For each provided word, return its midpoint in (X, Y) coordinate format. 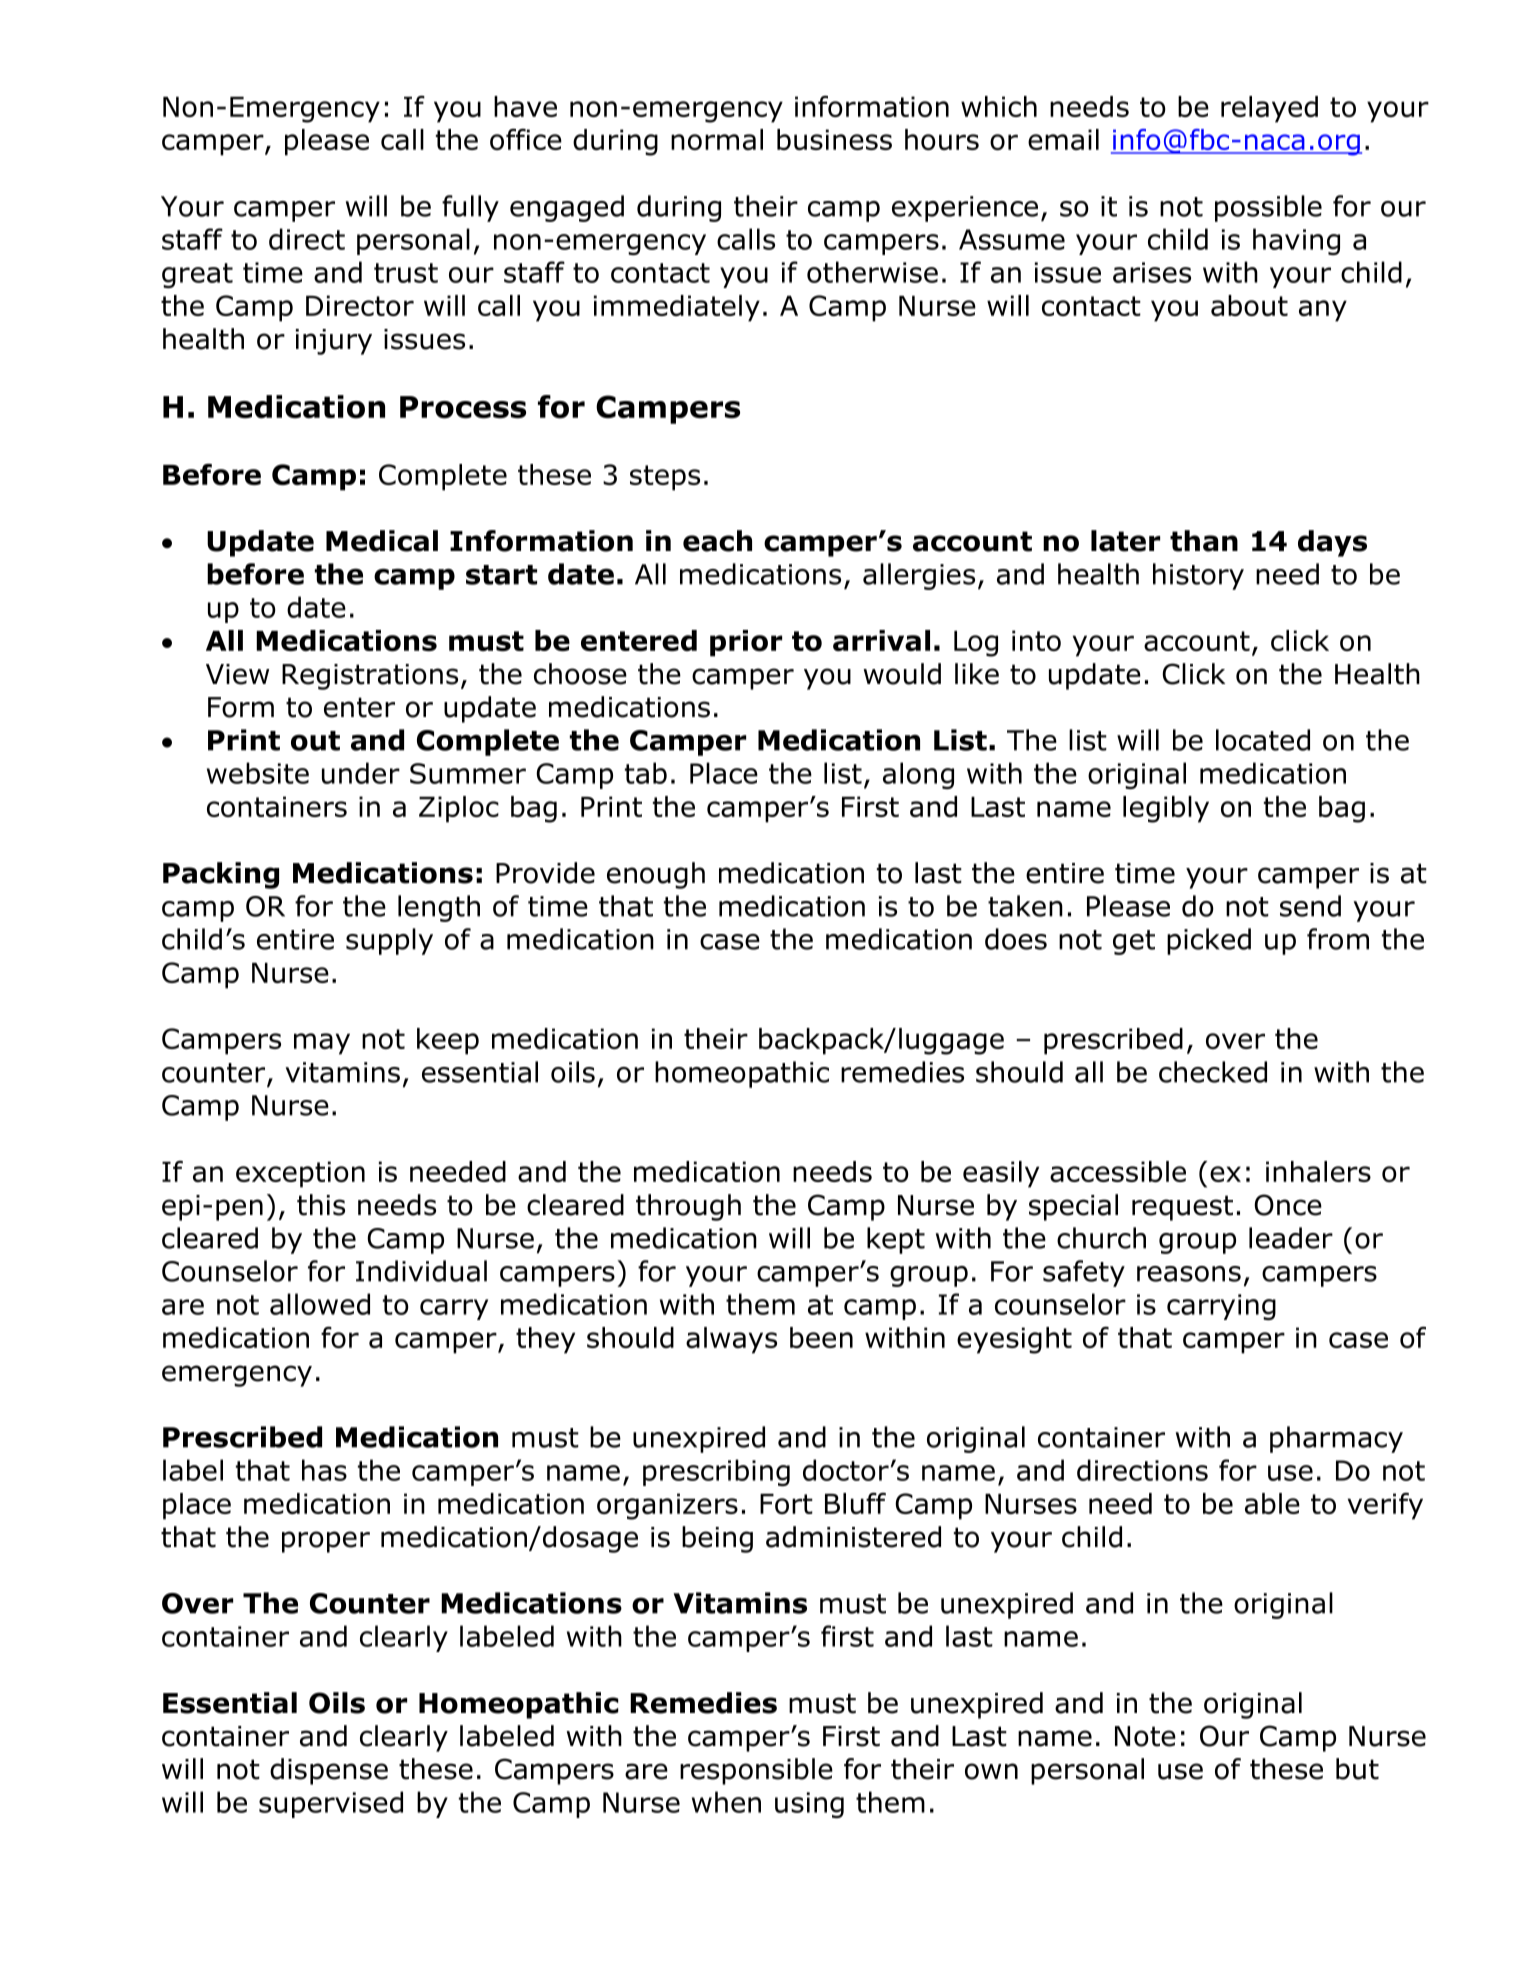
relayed (1269, 109)
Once (1288, 1205)
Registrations (370, 677)
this (321, 1205)
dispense (329, 1771)
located (1263, 740)
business (834, 139)
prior (746, 643)
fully (470, 208)
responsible (756, 1771)
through (688, 1207)
